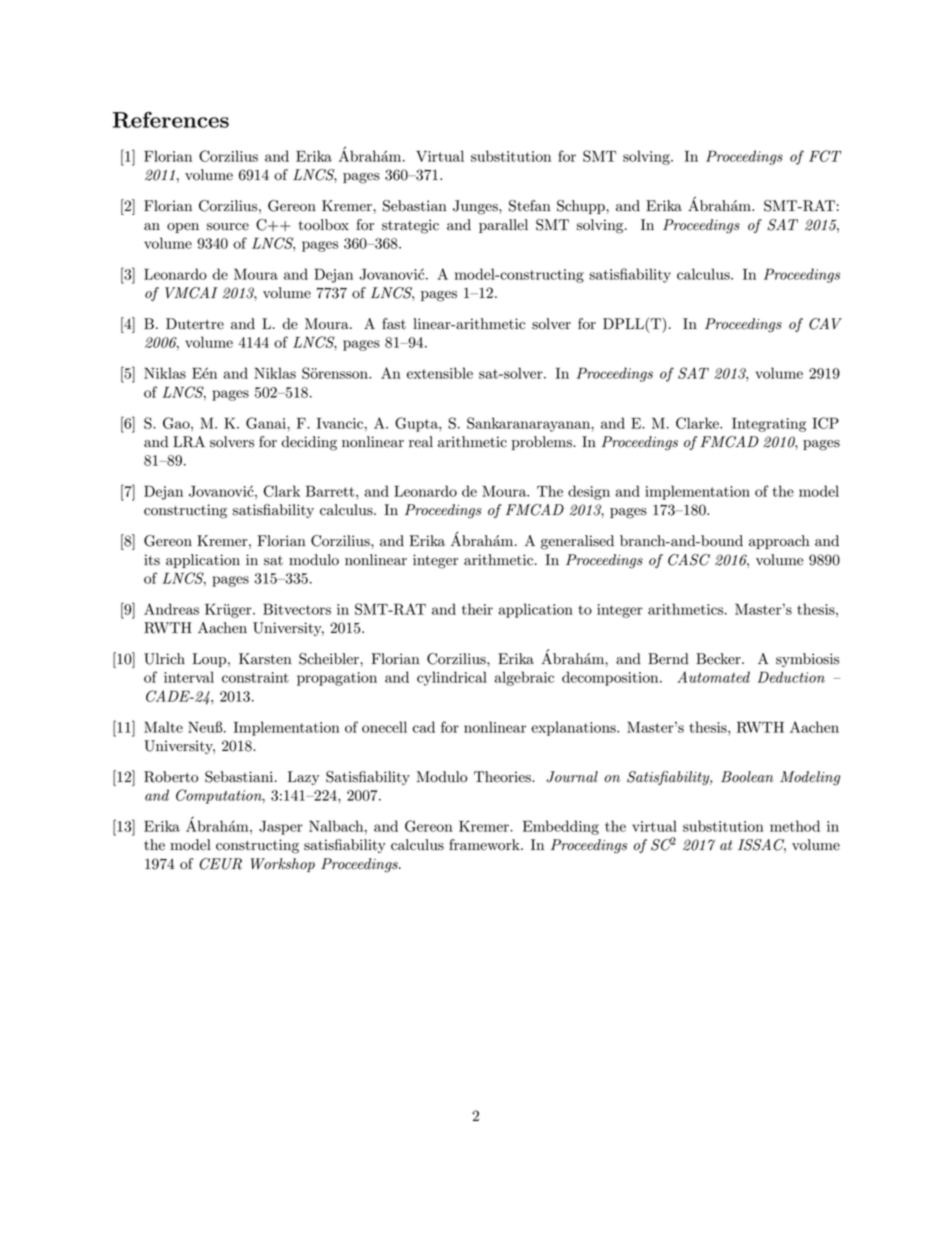  I want to click on References, so click(171, 120).
